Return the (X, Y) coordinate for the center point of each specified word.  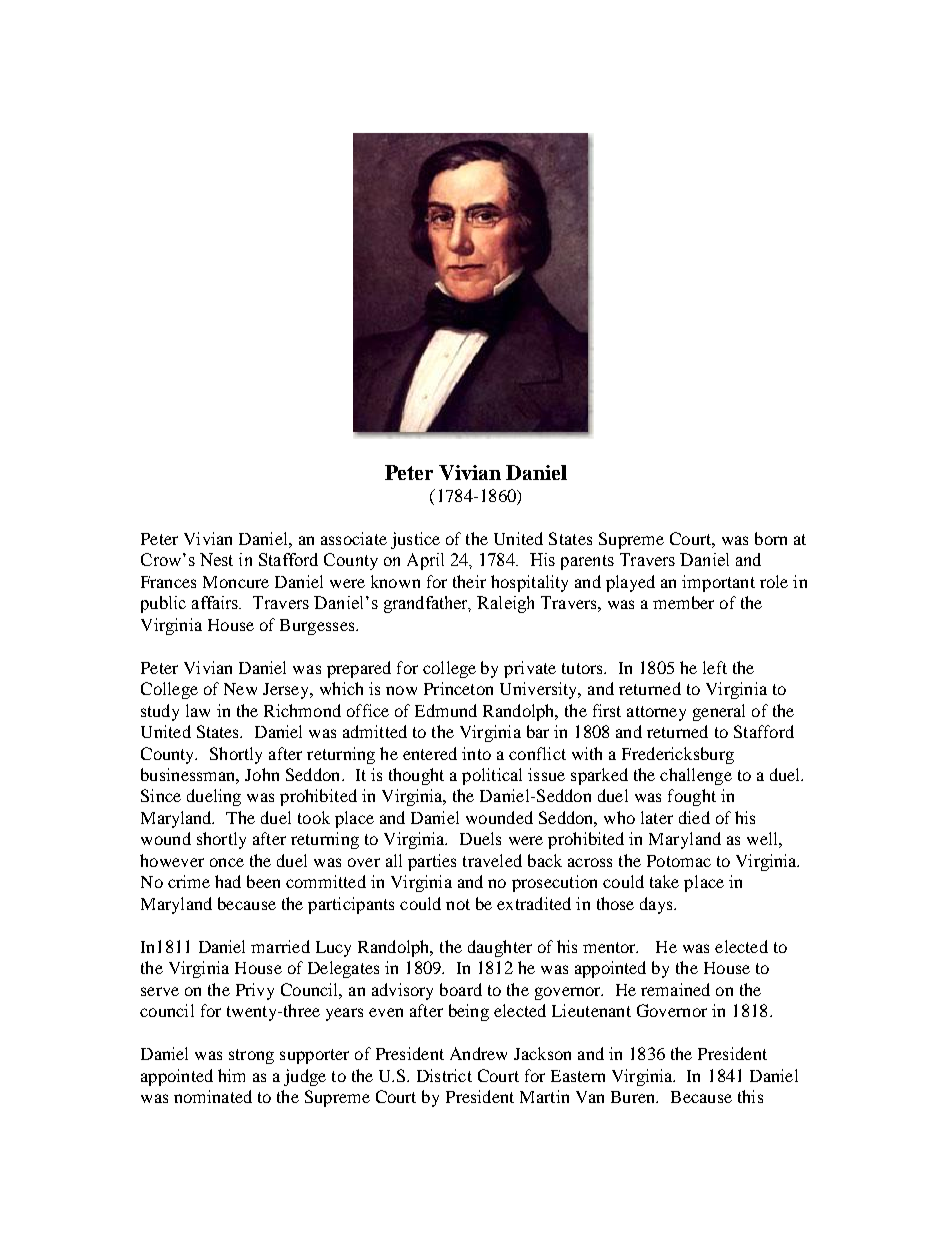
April (425, 561)
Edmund (446, 710)
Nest (216, 559)
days (658, 905)
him (231, 1075)
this (750, 1096)
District (444, 1075)
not (458, 904)
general (719, 712)
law (198, 710)
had (228, 881)
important (718, 583)
